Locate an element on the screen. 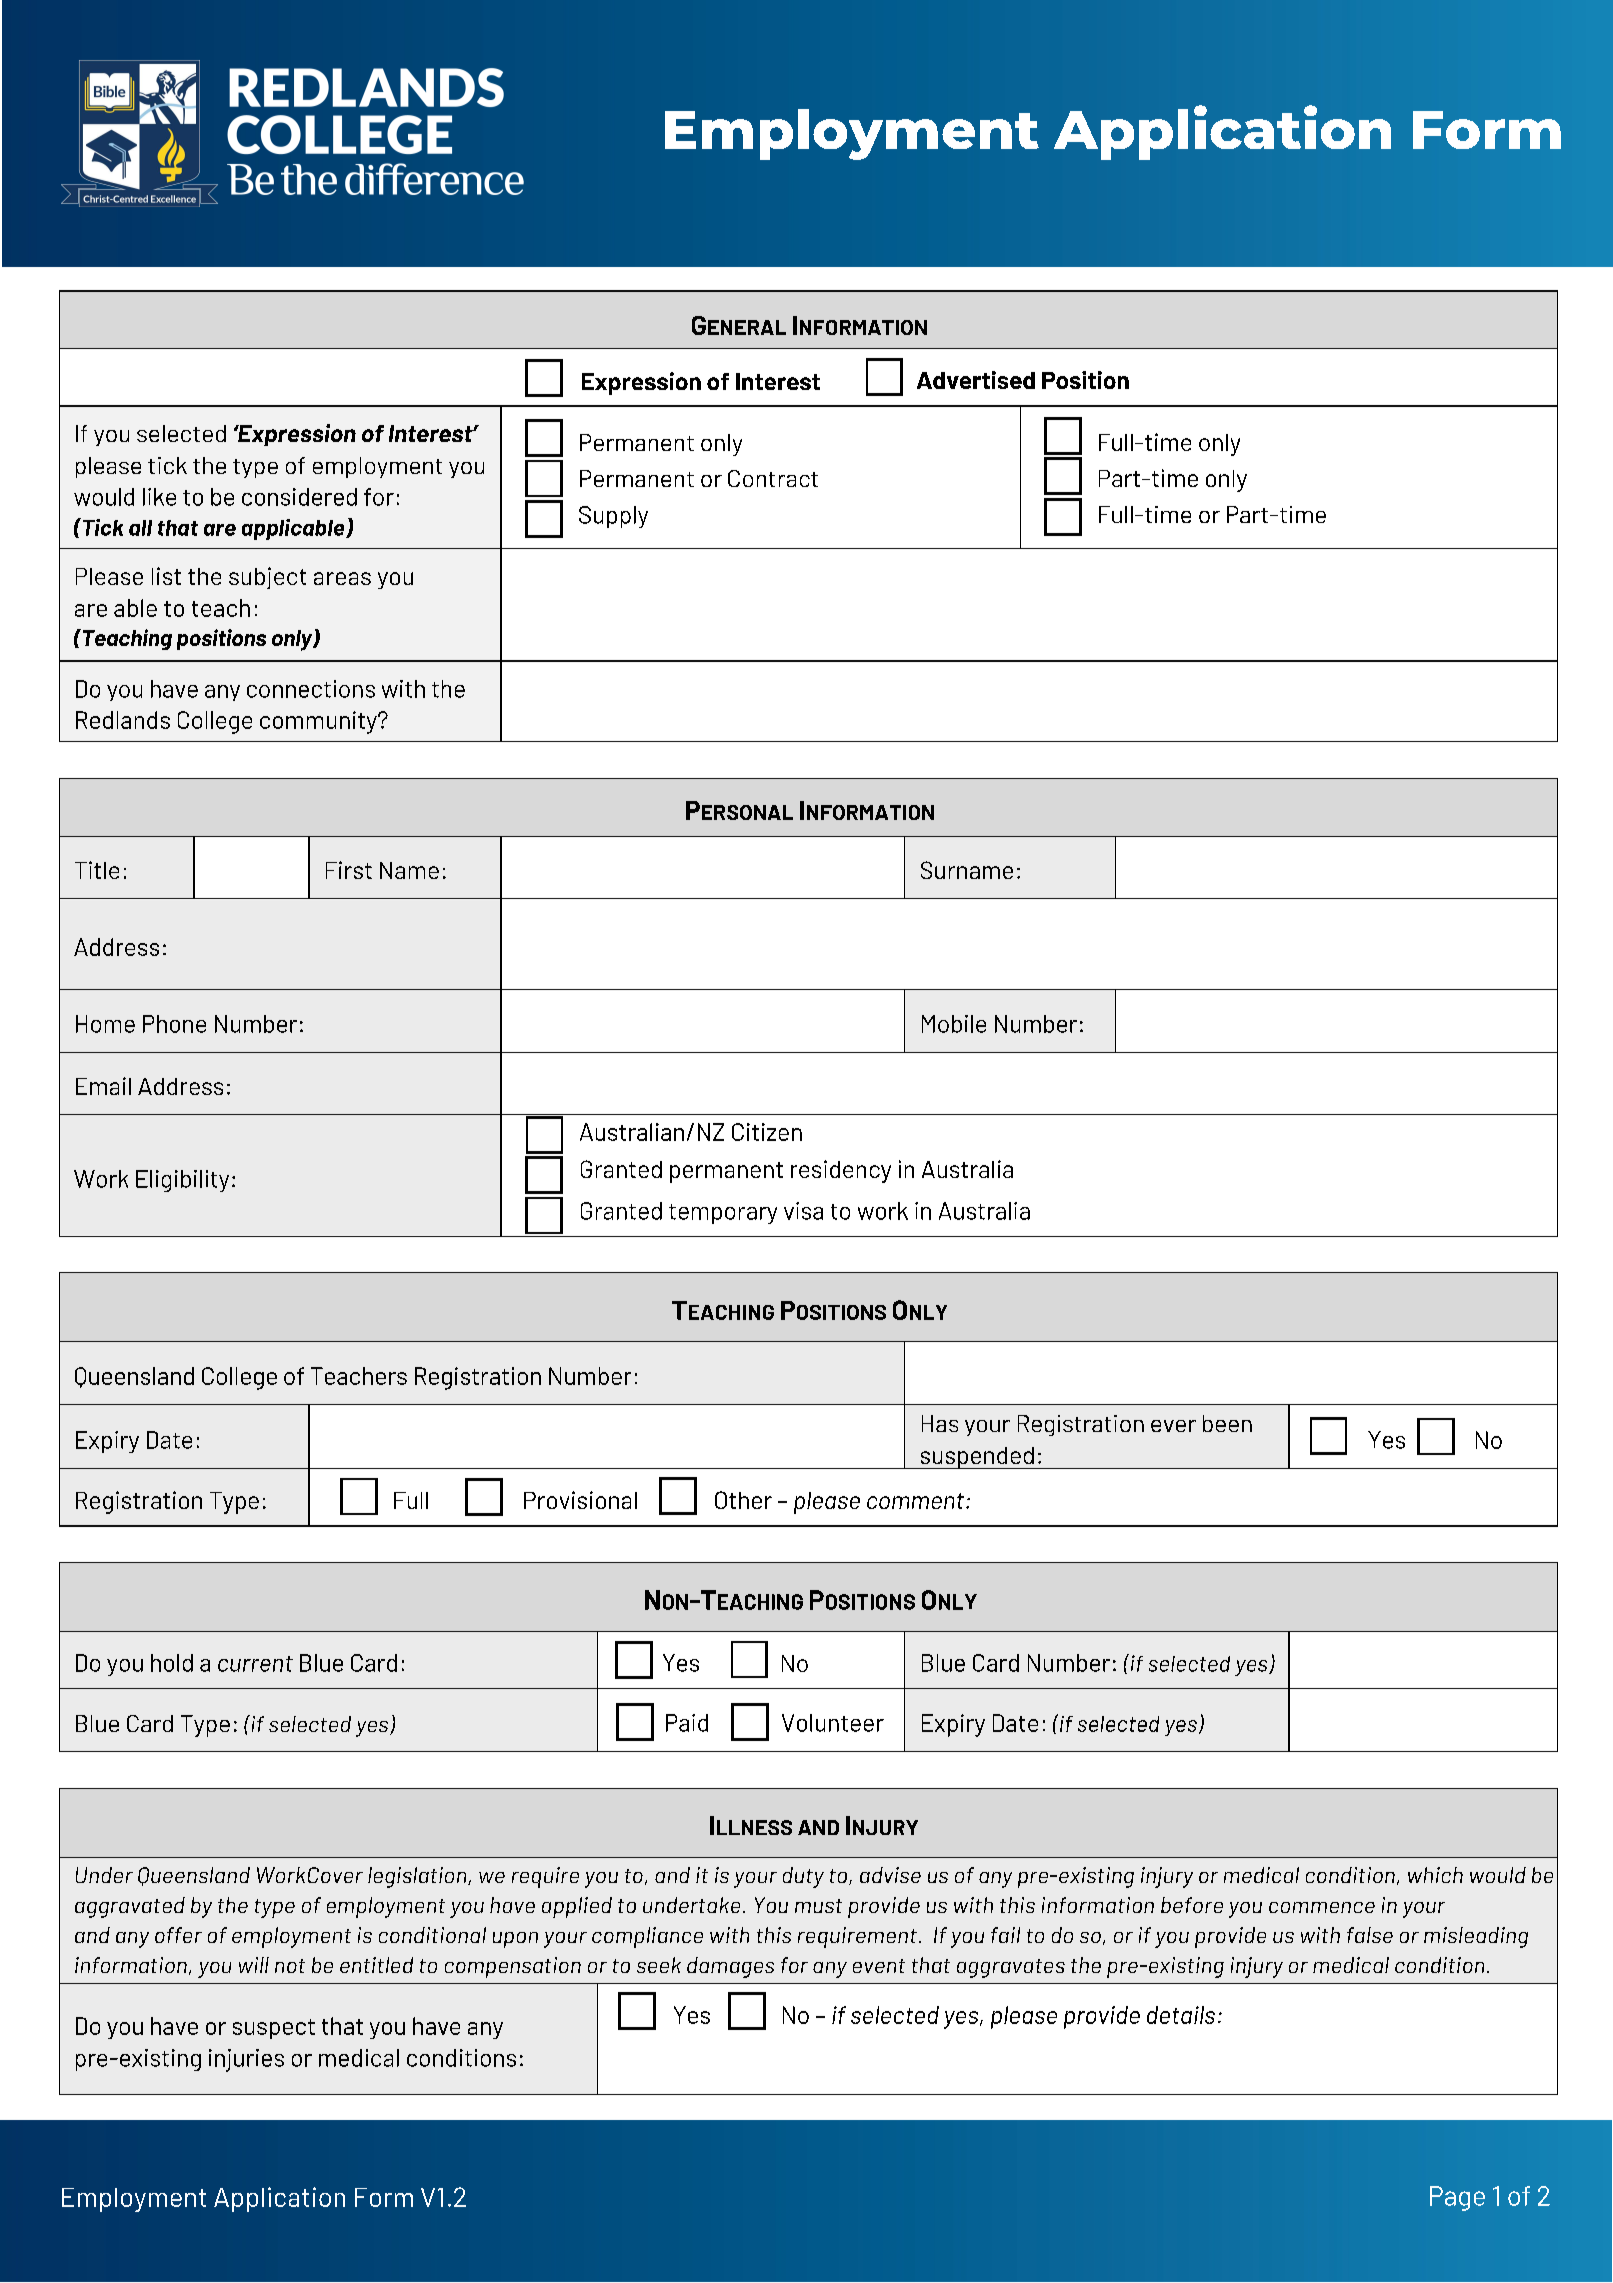  Advertised is located at coordinates (976, 380).
